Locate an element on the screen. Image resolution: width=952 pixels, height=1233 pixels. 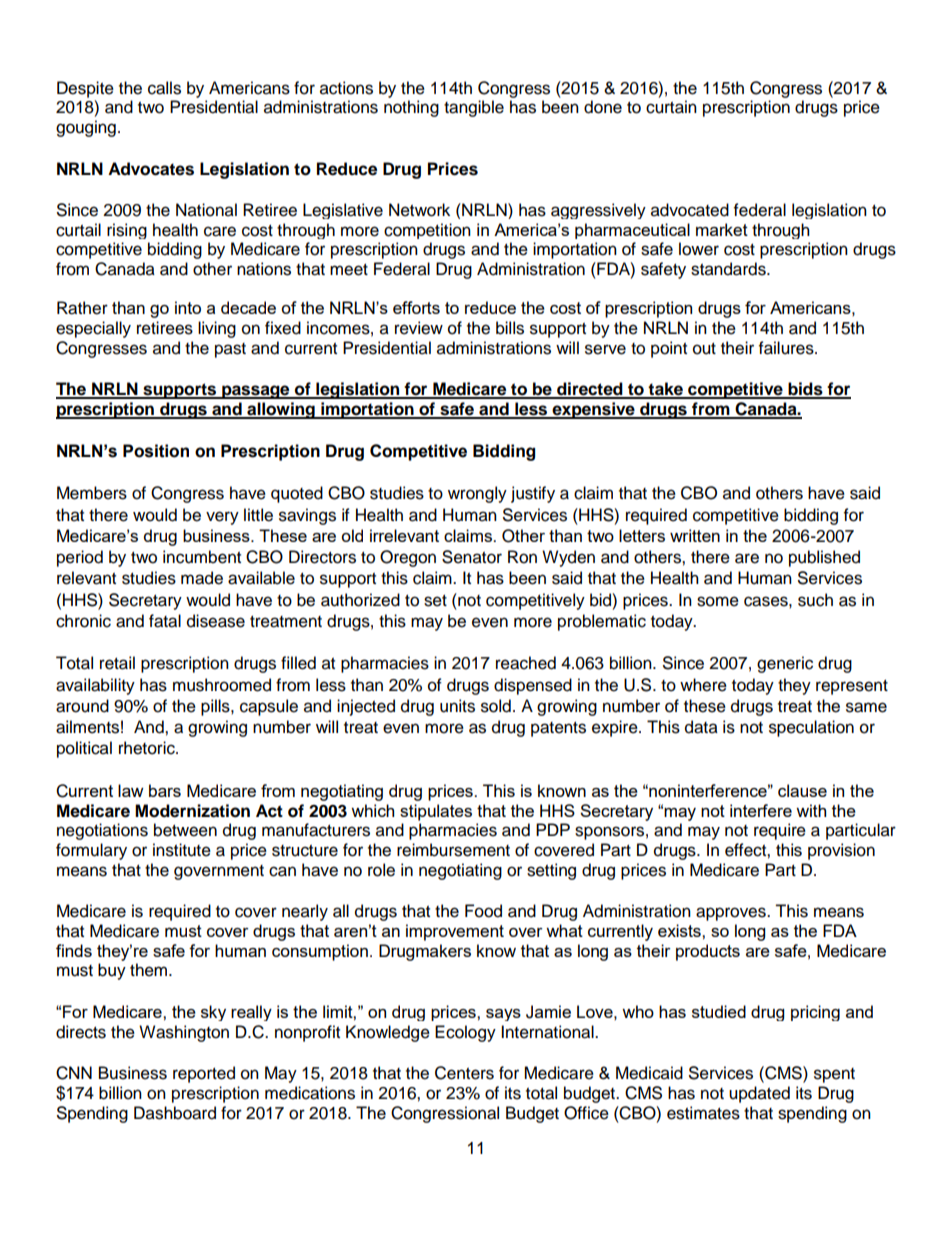
tangible is located at coordinates (474, 108).
